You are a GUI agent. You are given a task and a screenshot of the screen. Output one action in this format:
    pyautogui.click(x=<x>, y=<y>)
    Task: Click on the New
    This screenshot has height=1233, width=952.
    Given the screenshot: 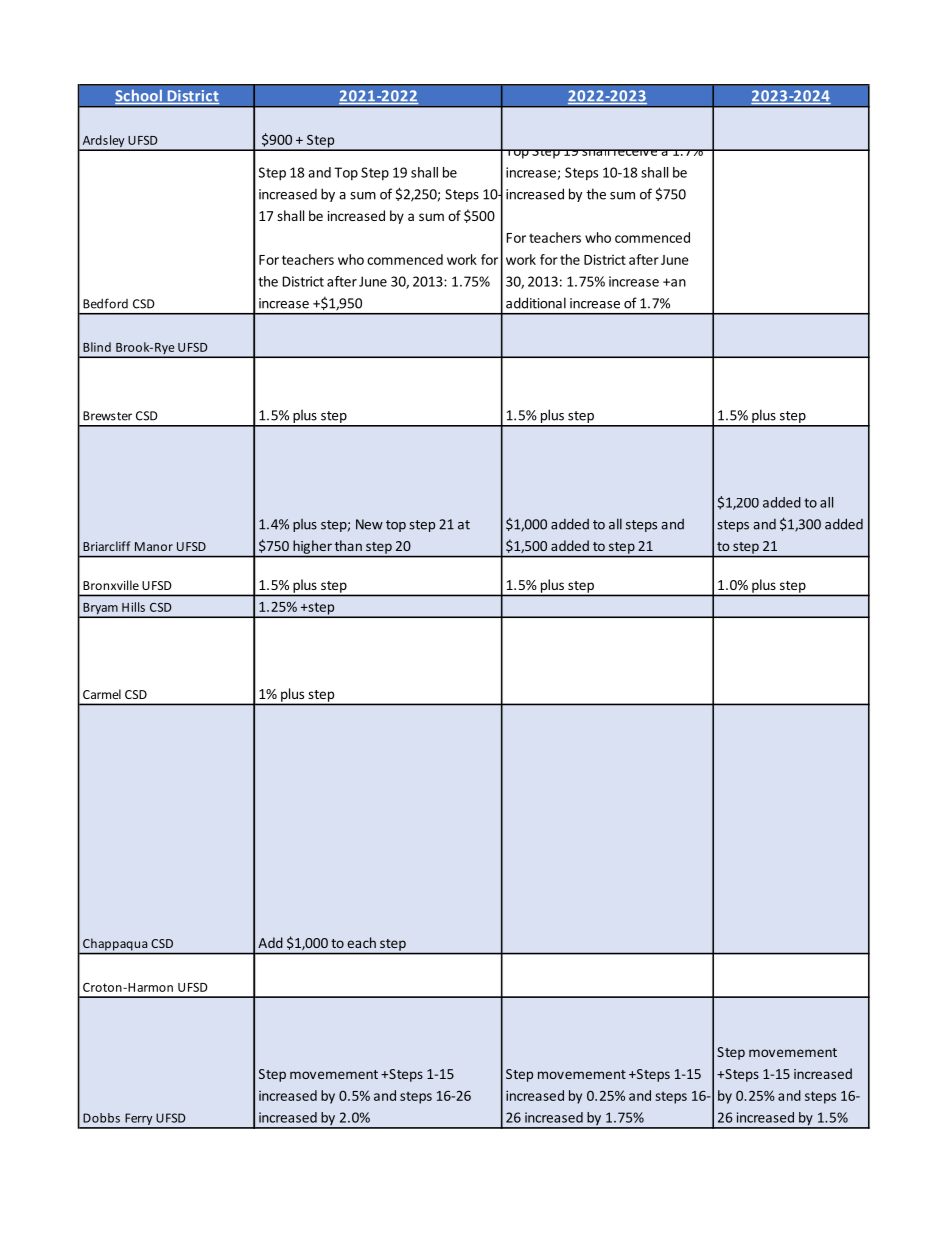 What is the action you would take?
    pyautogui.click(x=369, y=524)
